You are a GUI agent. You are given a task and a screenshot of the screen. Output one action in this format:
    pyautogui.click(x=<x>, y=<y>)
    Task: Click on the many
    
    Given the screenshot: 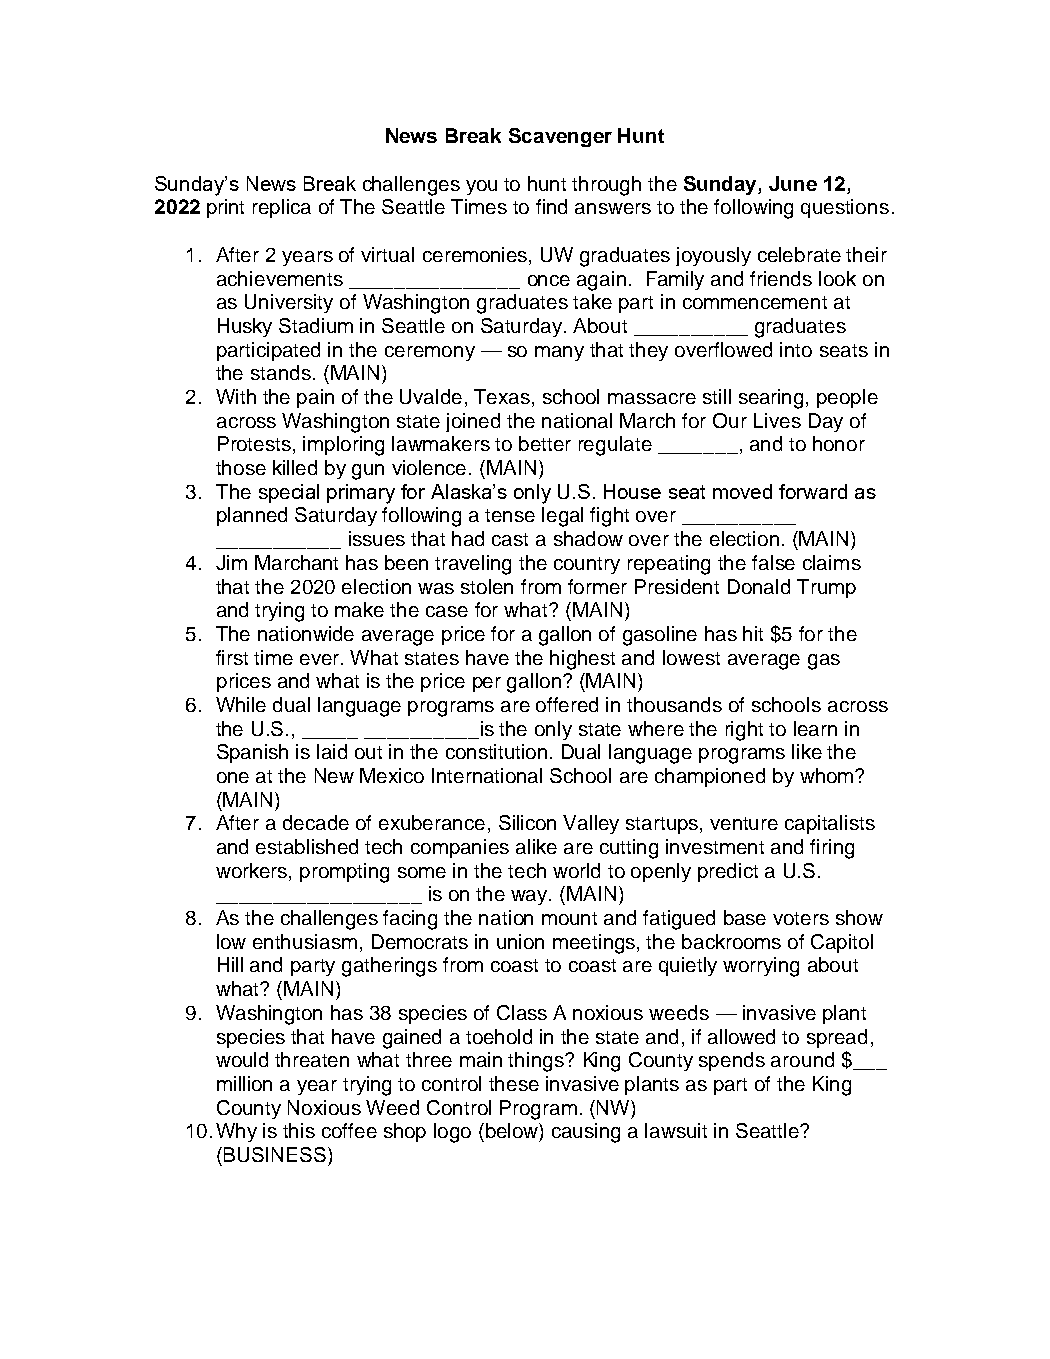 What is the action you would take?
    pyautogui.click(x=559, y=353)
